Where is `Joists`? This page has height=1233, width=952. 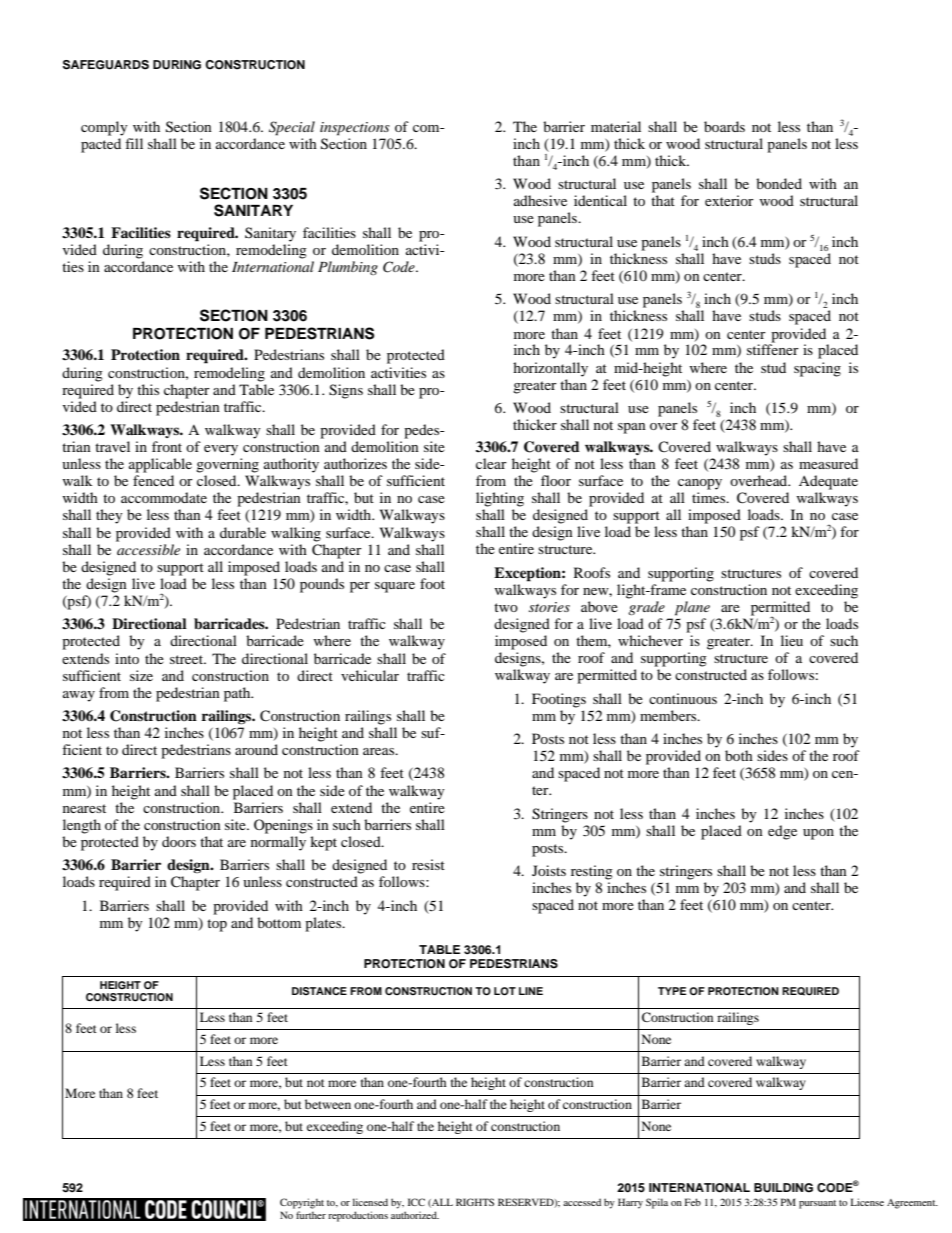
Joists is located at coordinates (549, 870).
